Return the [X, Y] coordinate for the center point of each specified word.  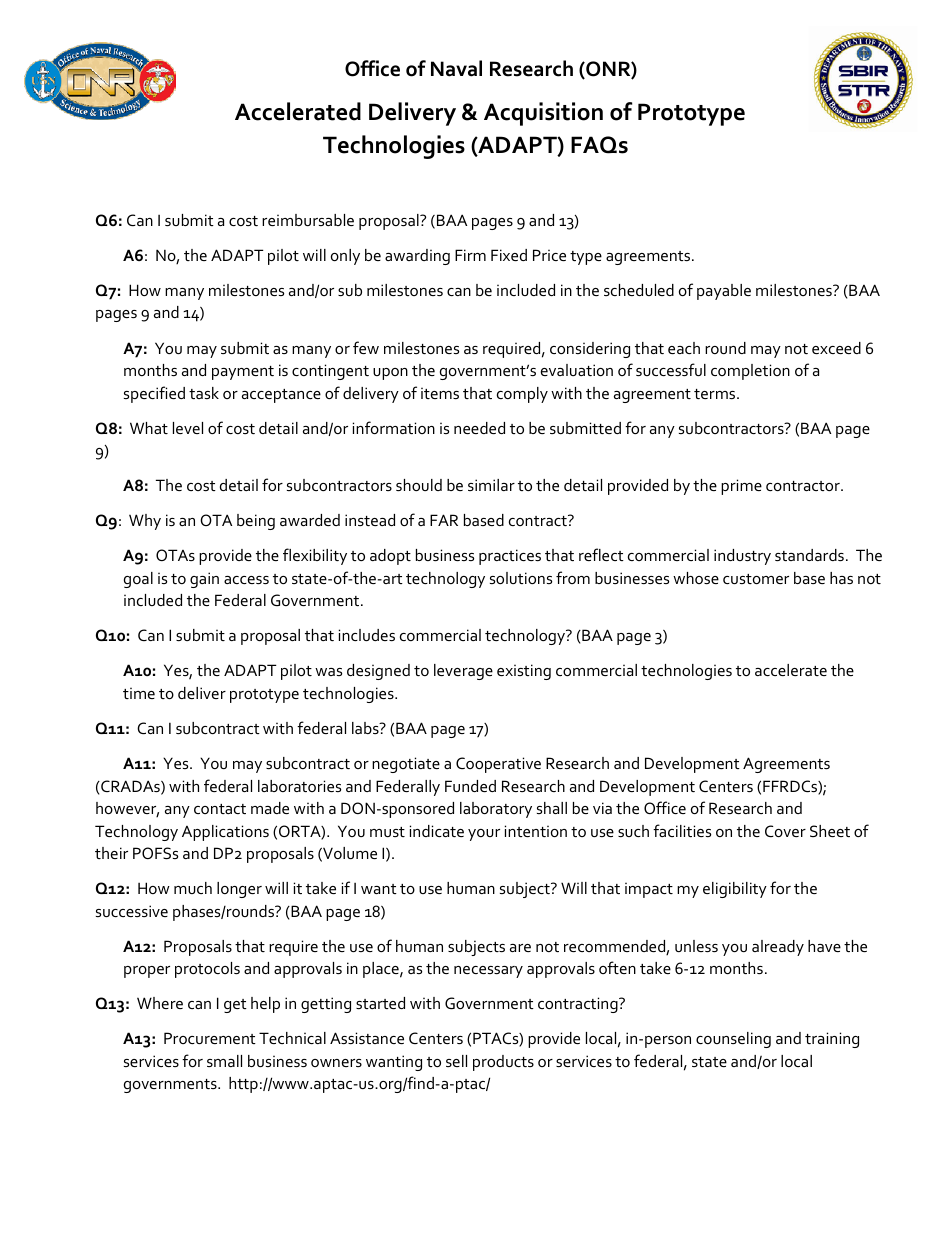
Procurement [210, 1038]
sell [456, 1061]
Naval [456, 68]
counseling [733, 1040]
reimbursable [308, 220]
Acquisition [543, 114]
